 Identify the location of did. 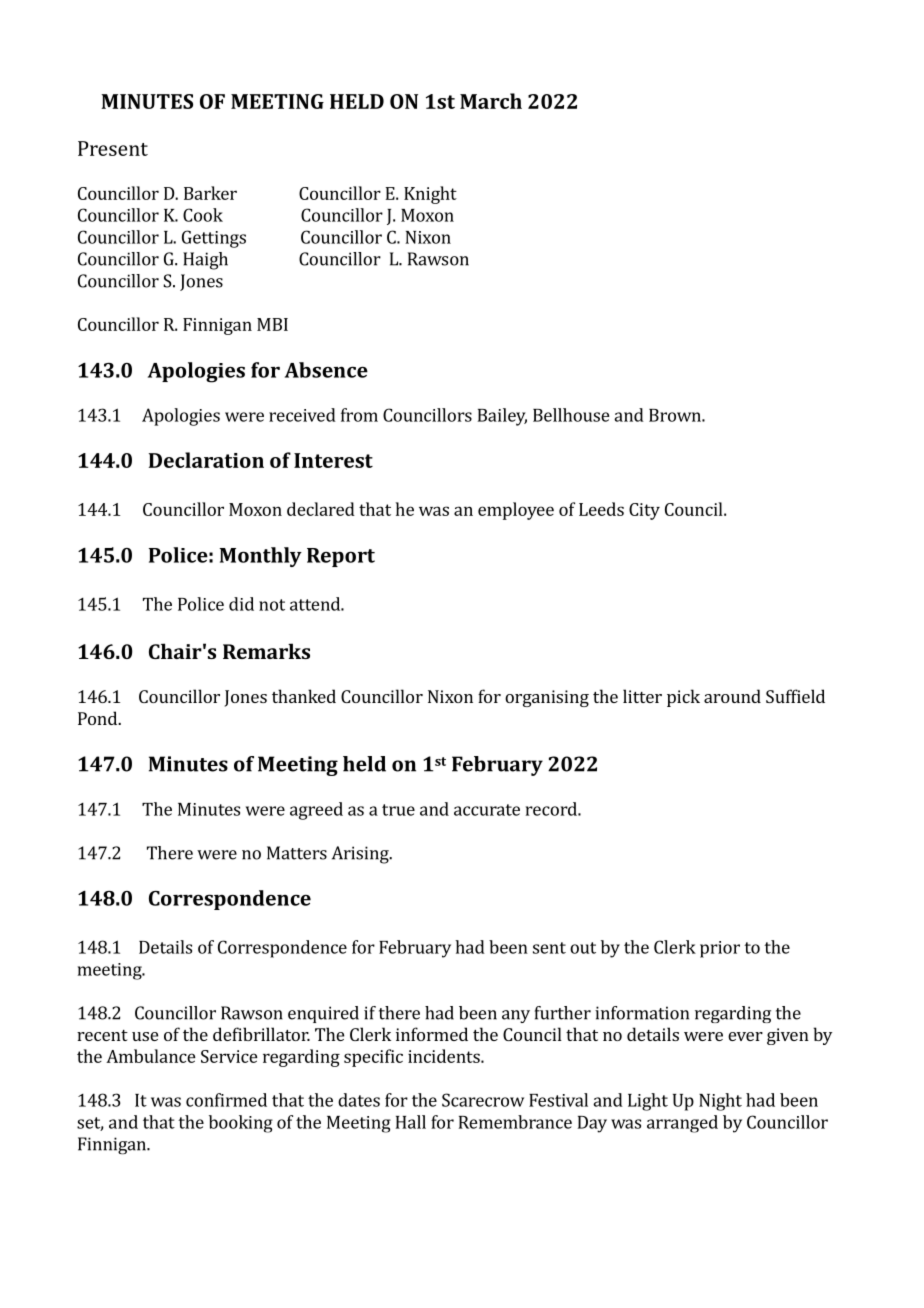
(241, 604).
